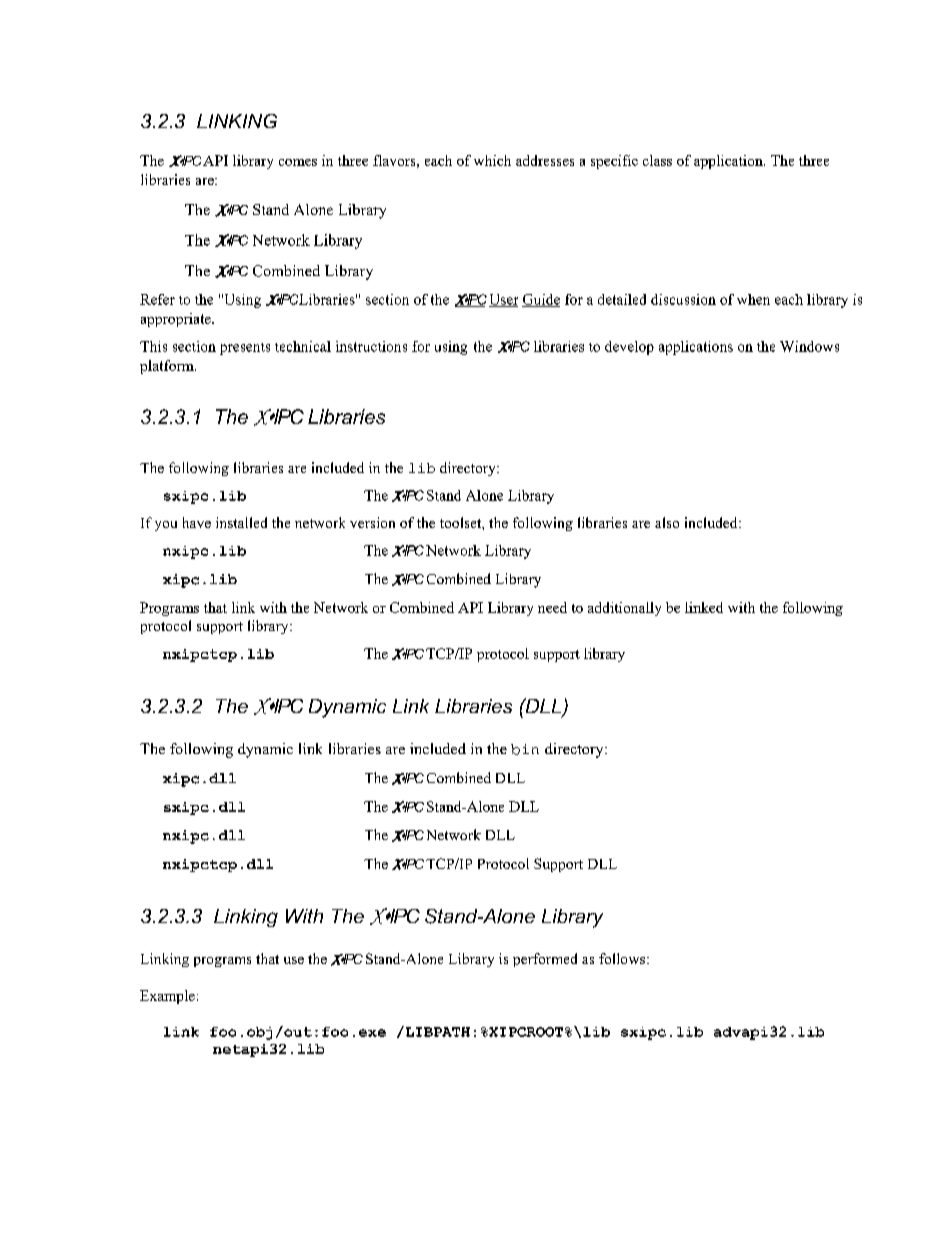  What do you see at coordinates (503, 300) in the screenshot?
I see `User` at bounding box center [503, 300].
